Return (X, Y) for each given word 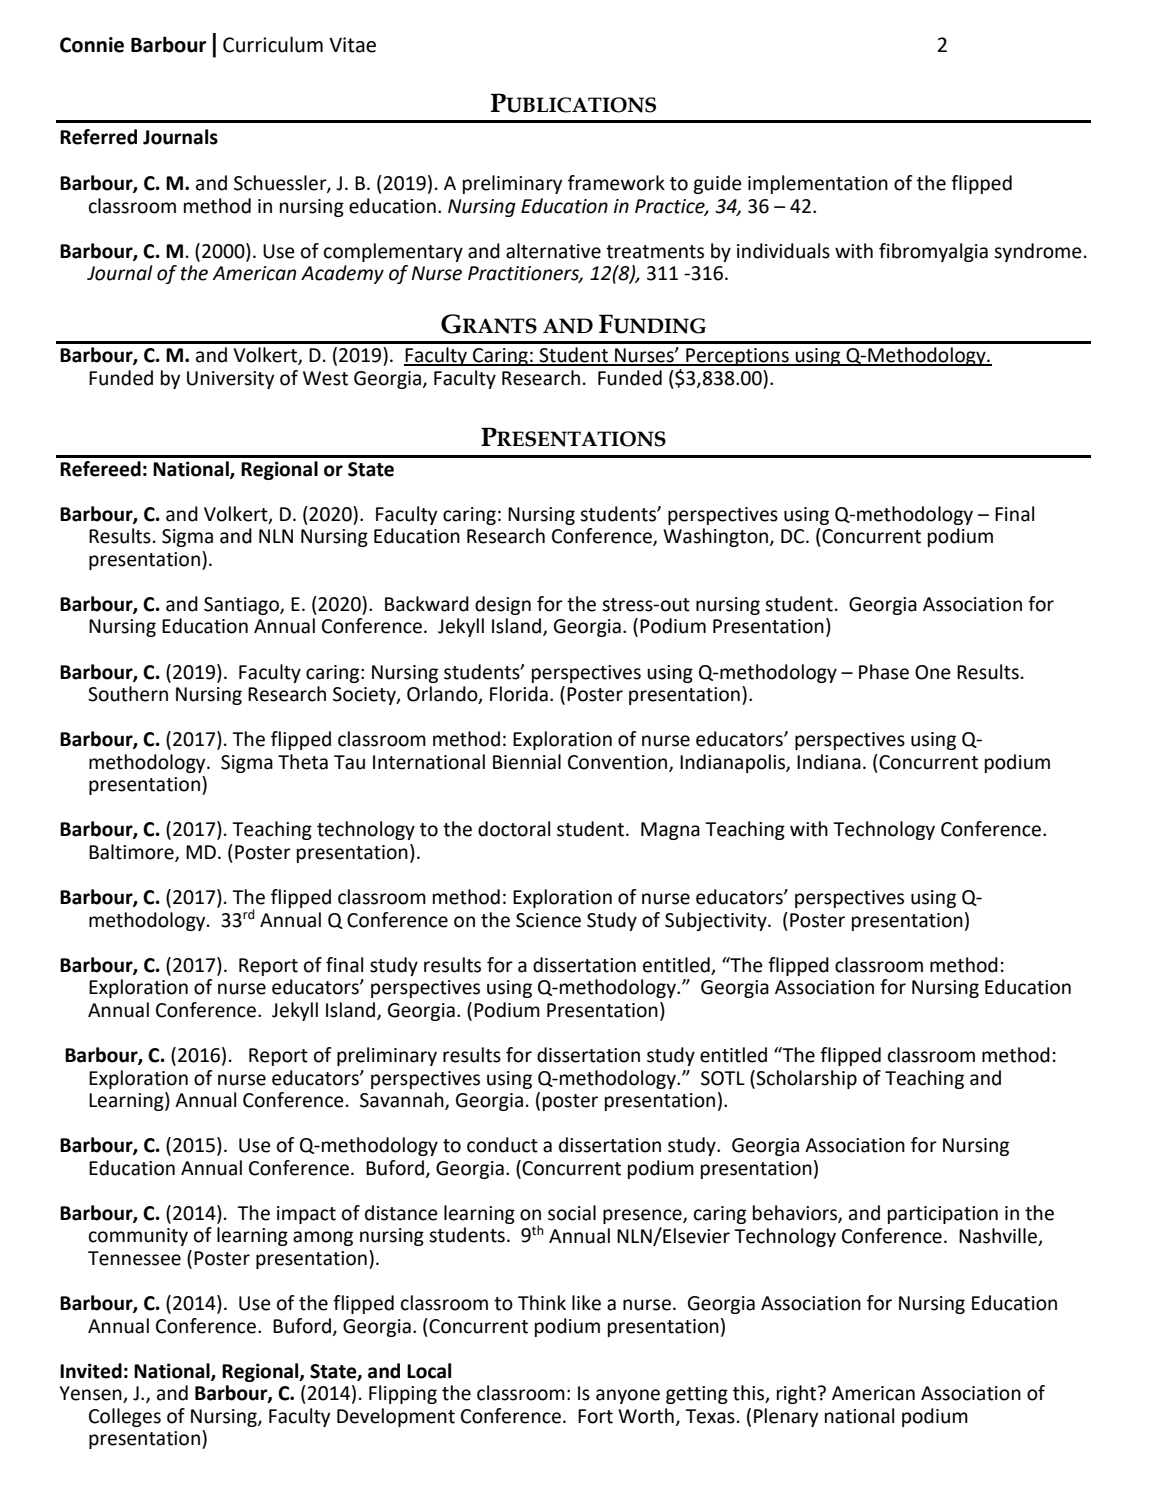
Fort (595, 1416)
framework (616, 183)
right (798, 1394)
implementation (818, 184)
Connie (92, 45)
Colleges (125, 1417)
